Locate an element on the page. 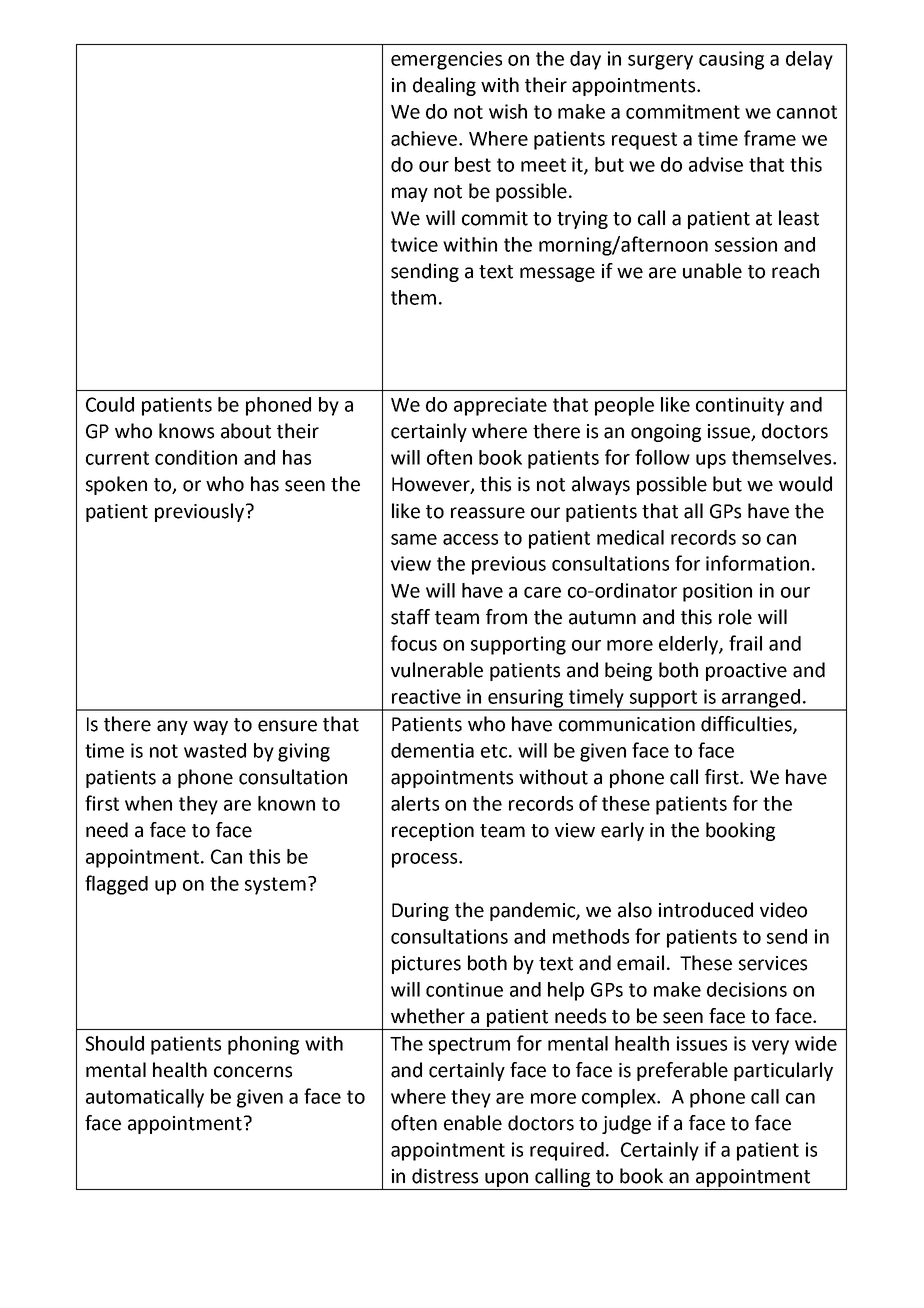  process is located at coordinates (426, 860).
